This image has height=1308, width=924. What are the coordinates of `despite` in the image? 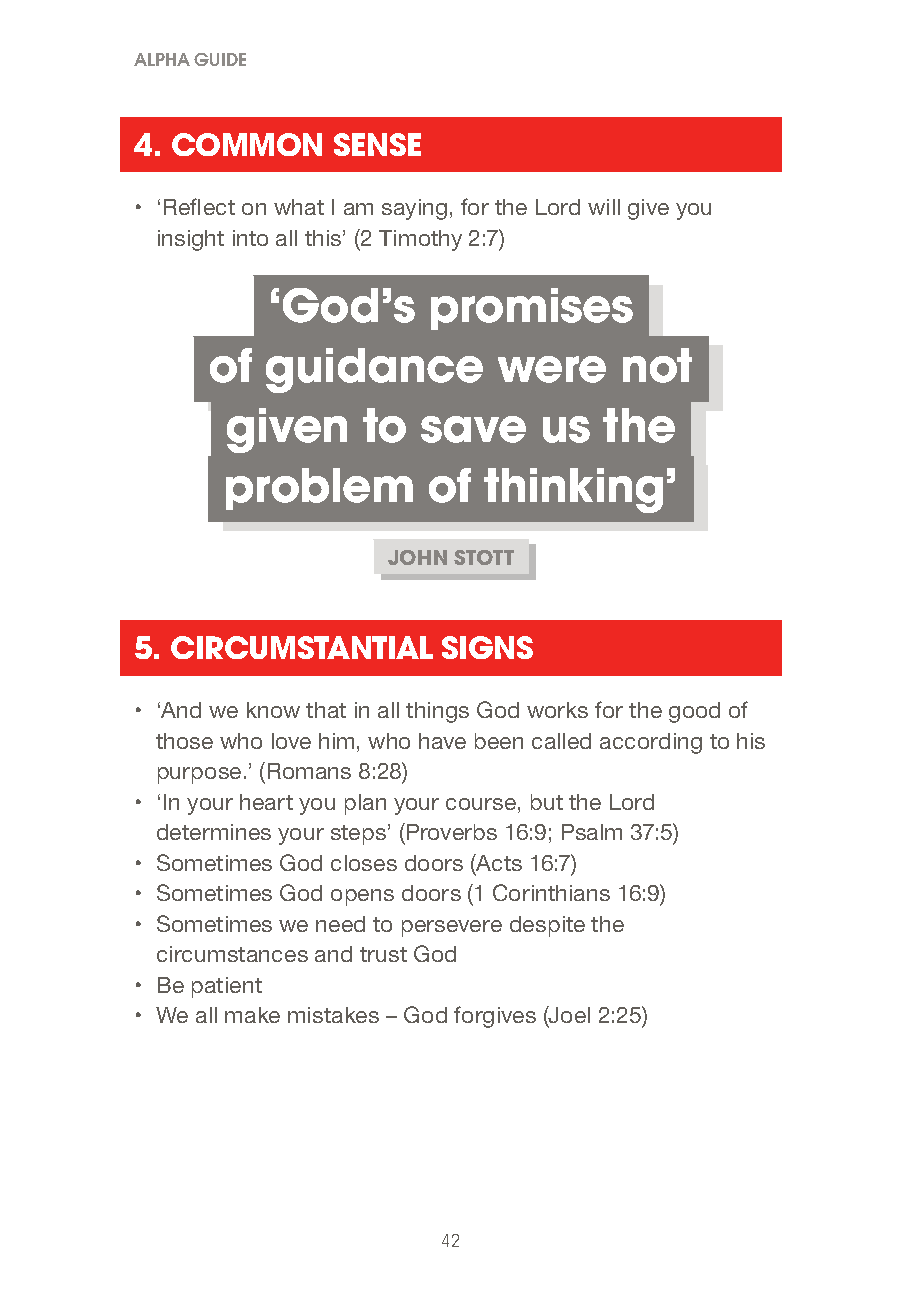 It's located at (547, 926).
